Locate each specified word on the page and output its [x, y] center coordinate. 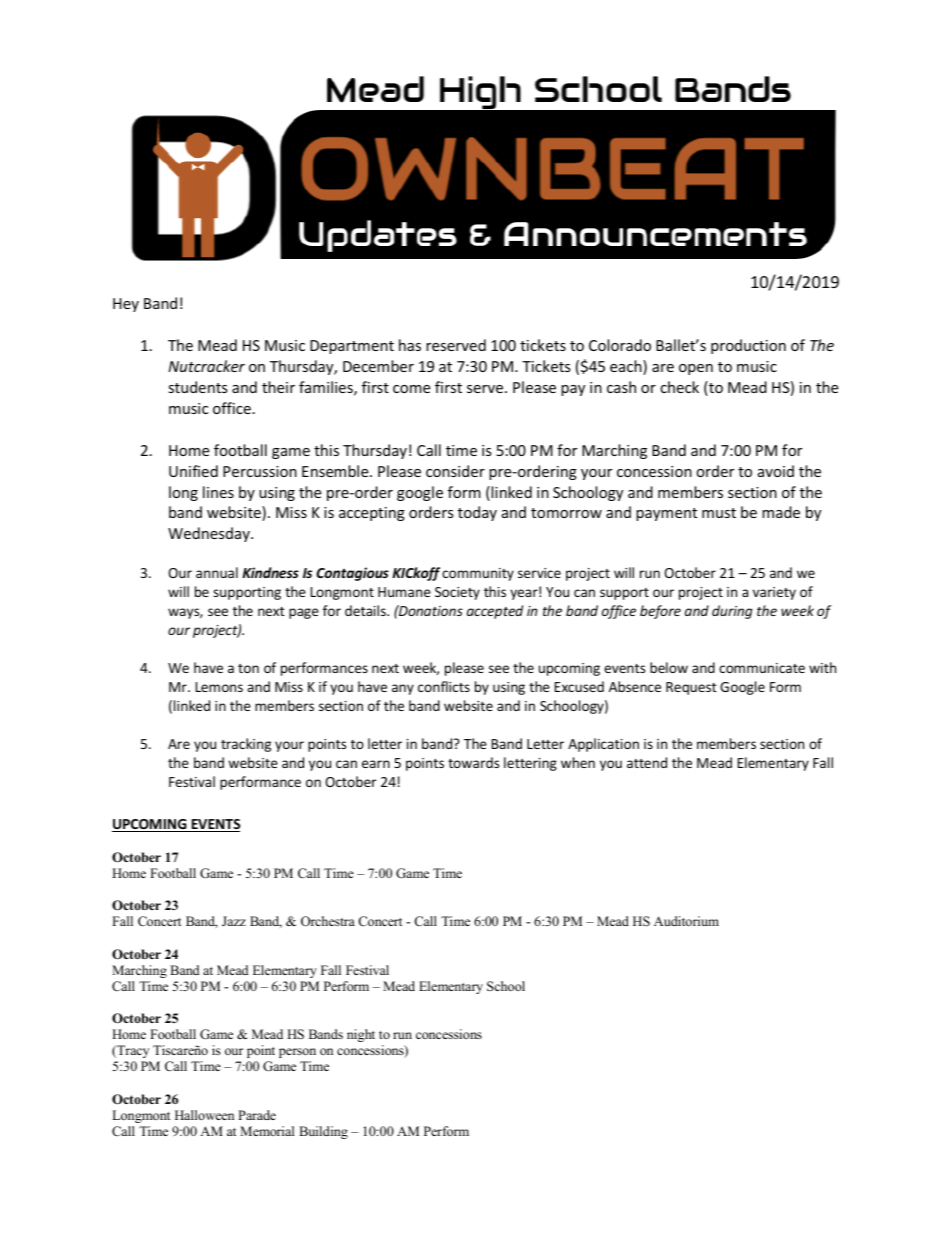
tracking [246, 745]
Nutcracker [206, 366]
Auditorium [686, 921]
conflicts [444, 686]
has [410, 345]
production [748, 346]
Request [691, 688]
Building [323, 1132]
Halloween [204, 1115]
